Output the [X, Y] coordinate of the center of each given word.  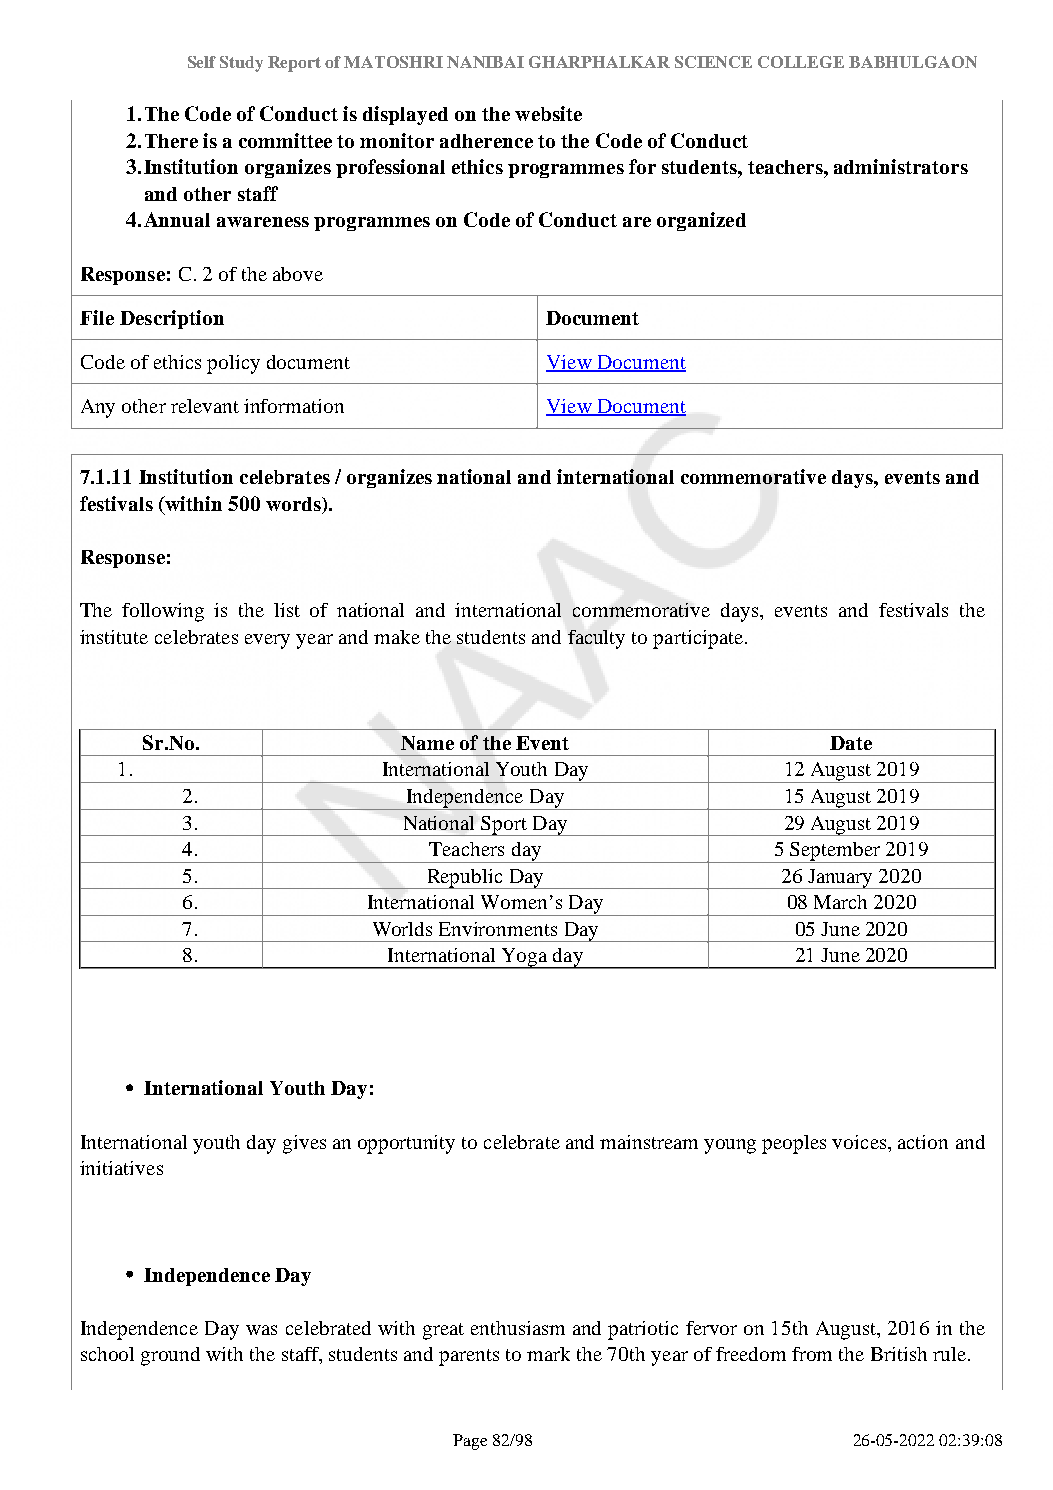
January [841, 879]
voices [860, 1142]
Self [202, 62]
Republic [465, 879]
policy [233, 364]
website [548, 113]
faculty [596, 639]
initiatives [121, 1168]
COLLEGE [801, 62]
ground [170, 1356]
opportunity [406, 1144]
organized [701, 221]
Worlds [402, 929]
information [294, 406]
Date [851, 743]
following [163, 612]
